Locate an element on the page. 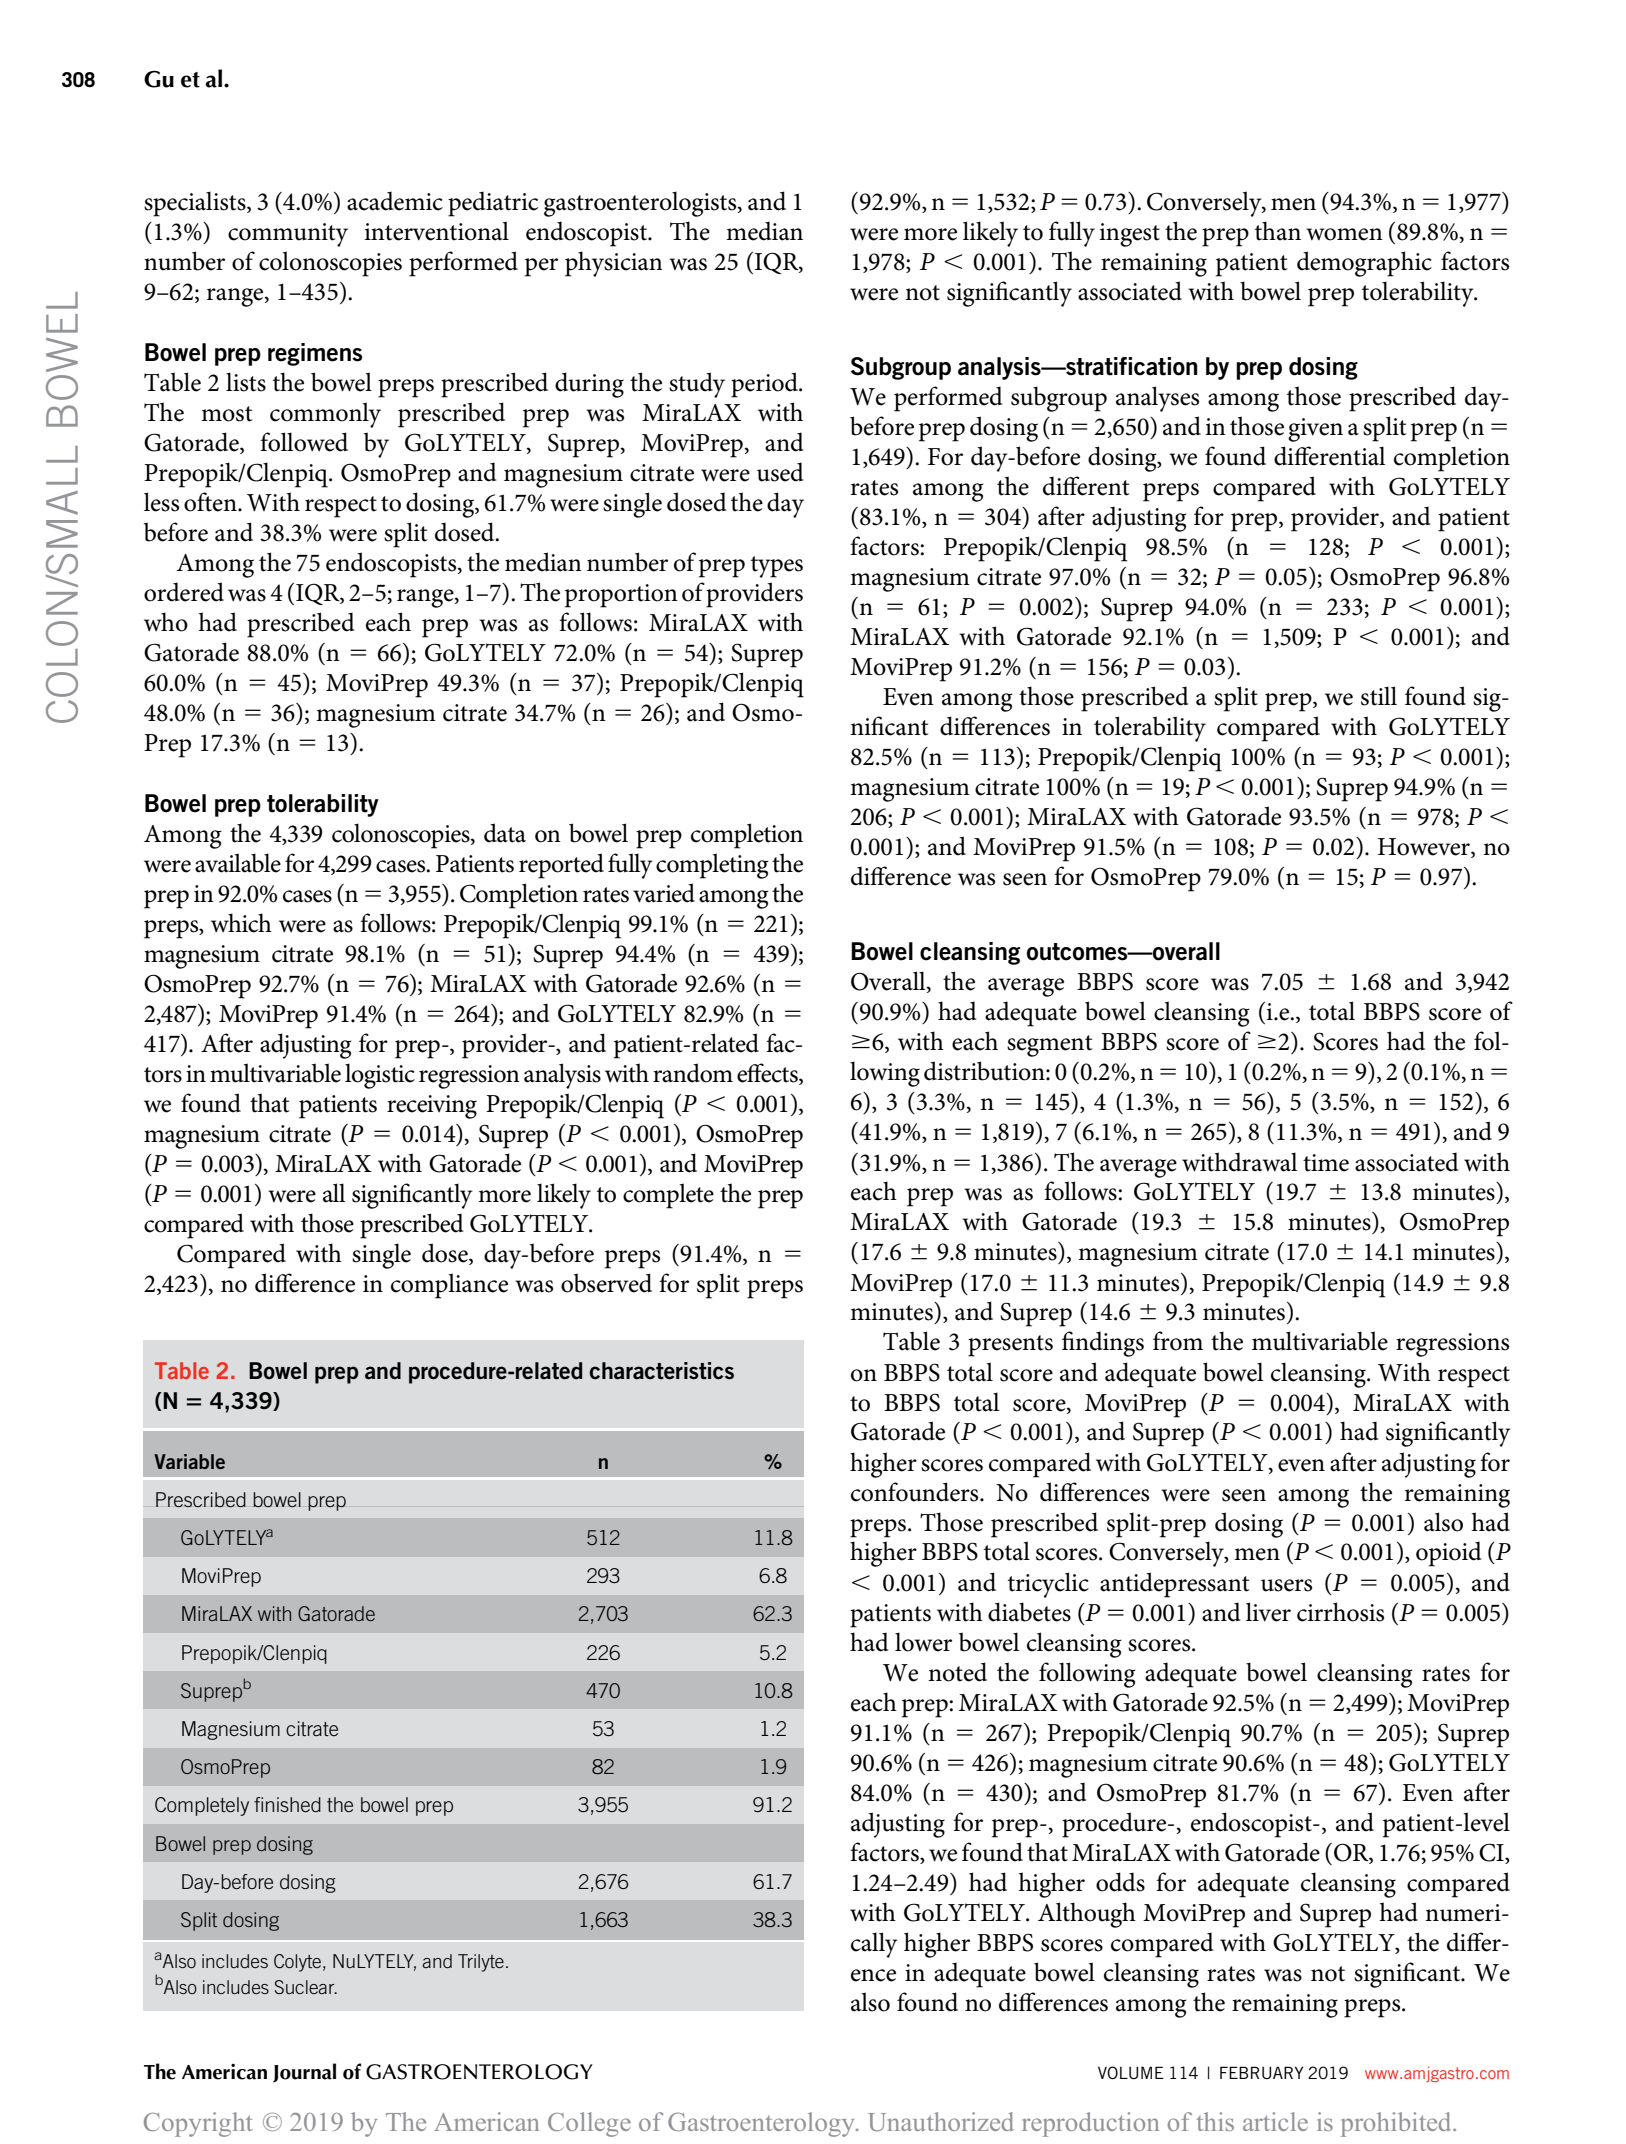 This page has height=2144, width=1626. than is located at coordinates (1278, 231).
